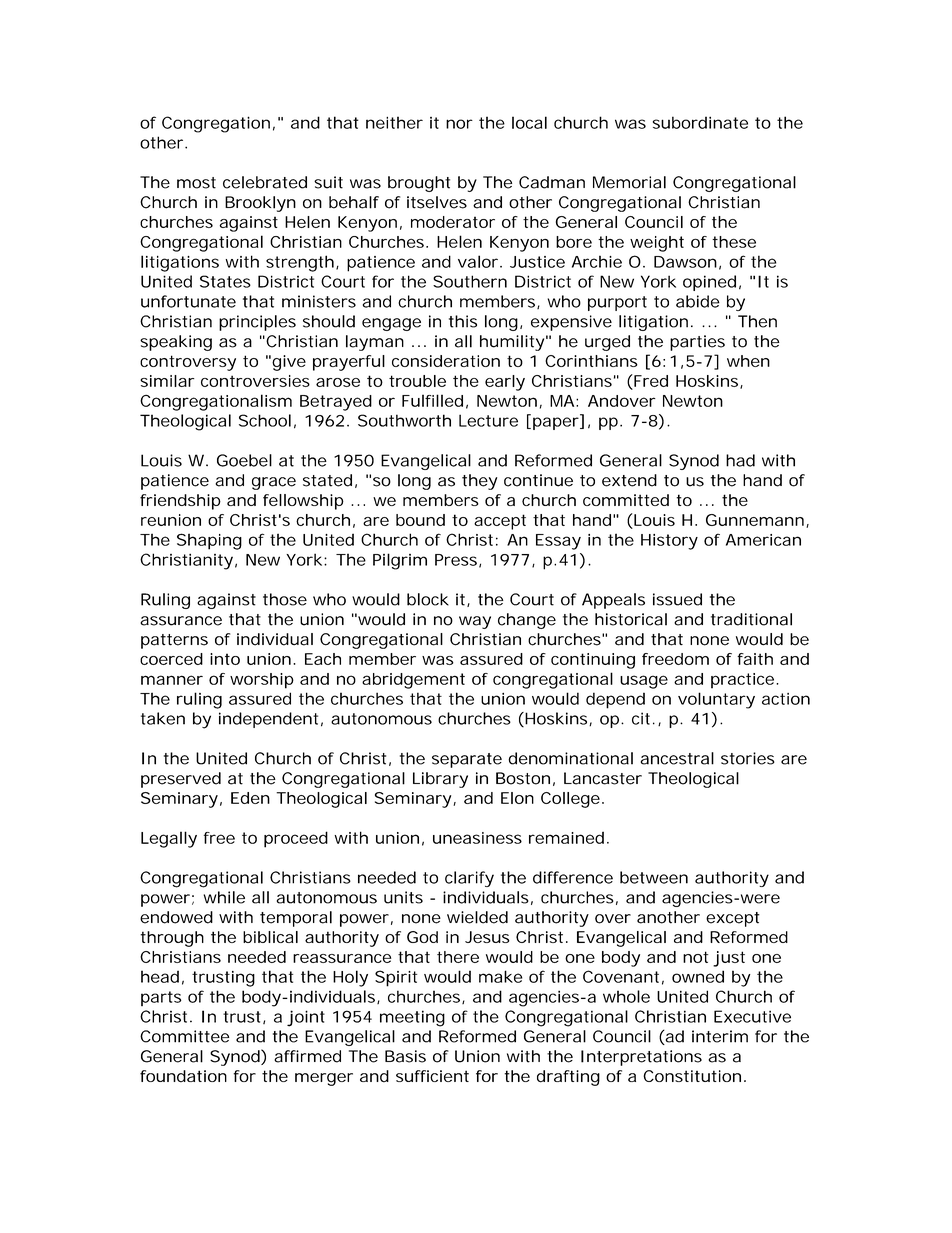  I want to click on subordinate, so click(700, 122).
